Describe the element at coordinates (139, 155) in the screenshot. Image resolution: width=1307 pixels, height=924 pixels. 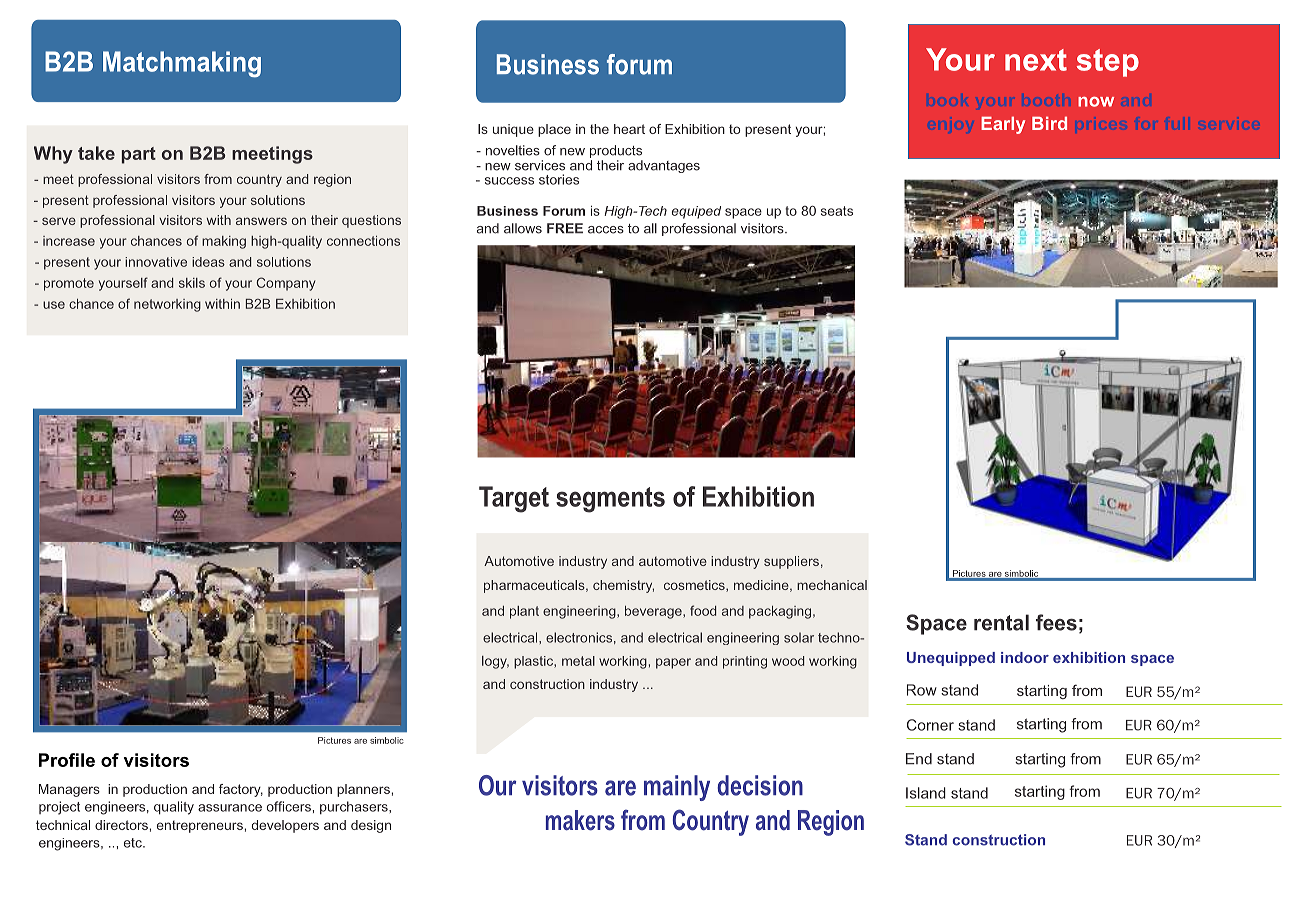
I see `part` at that location.
